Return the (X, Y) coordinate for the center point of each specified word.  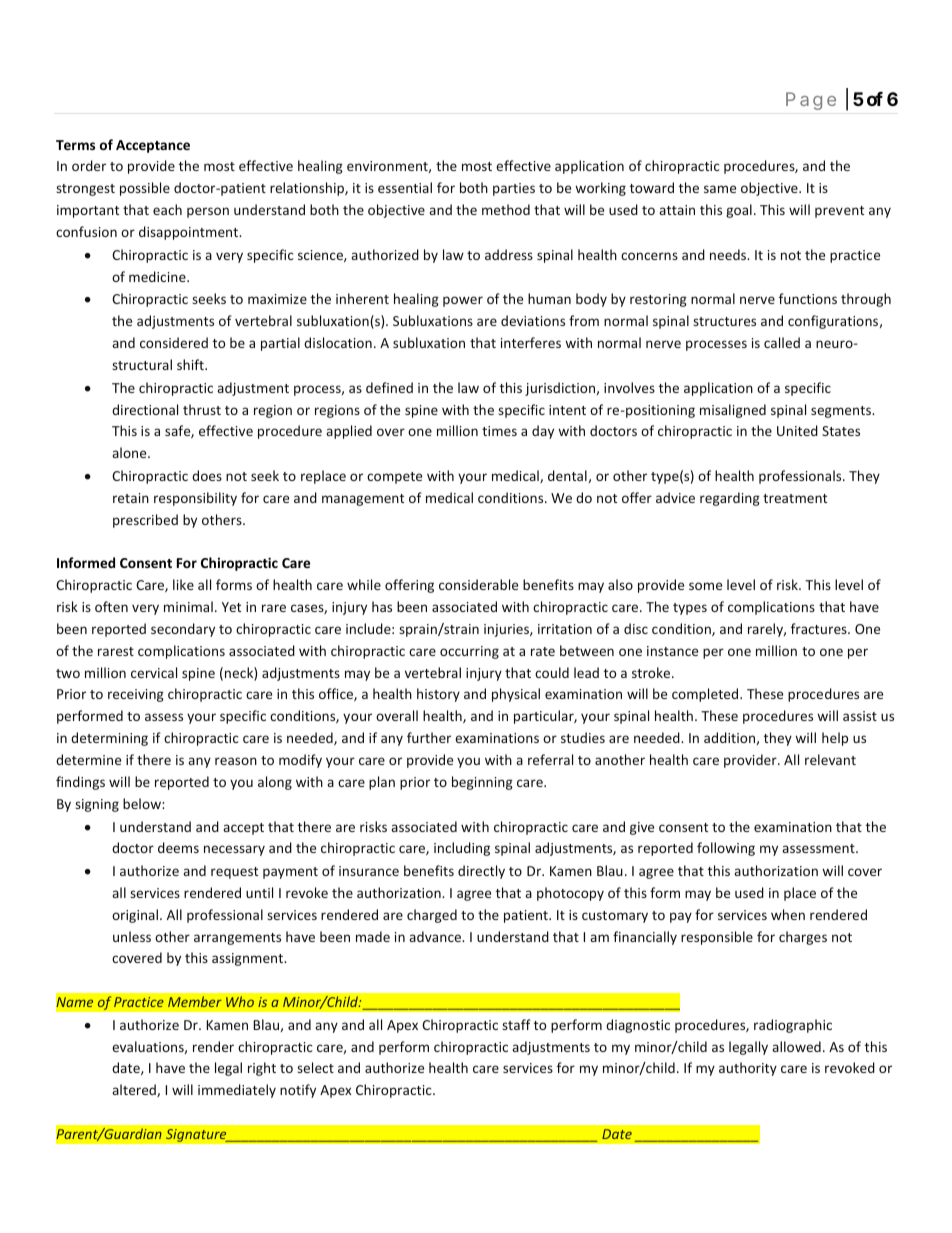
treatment (795, 498)
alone (130, 452)
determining (109, 739)
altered (135, 1090)
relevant (830, 759)
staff (516, 1024)
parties (514, 189)
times (499, 431)
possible (145, 189)
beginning (482, 783)
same (720, 189)
